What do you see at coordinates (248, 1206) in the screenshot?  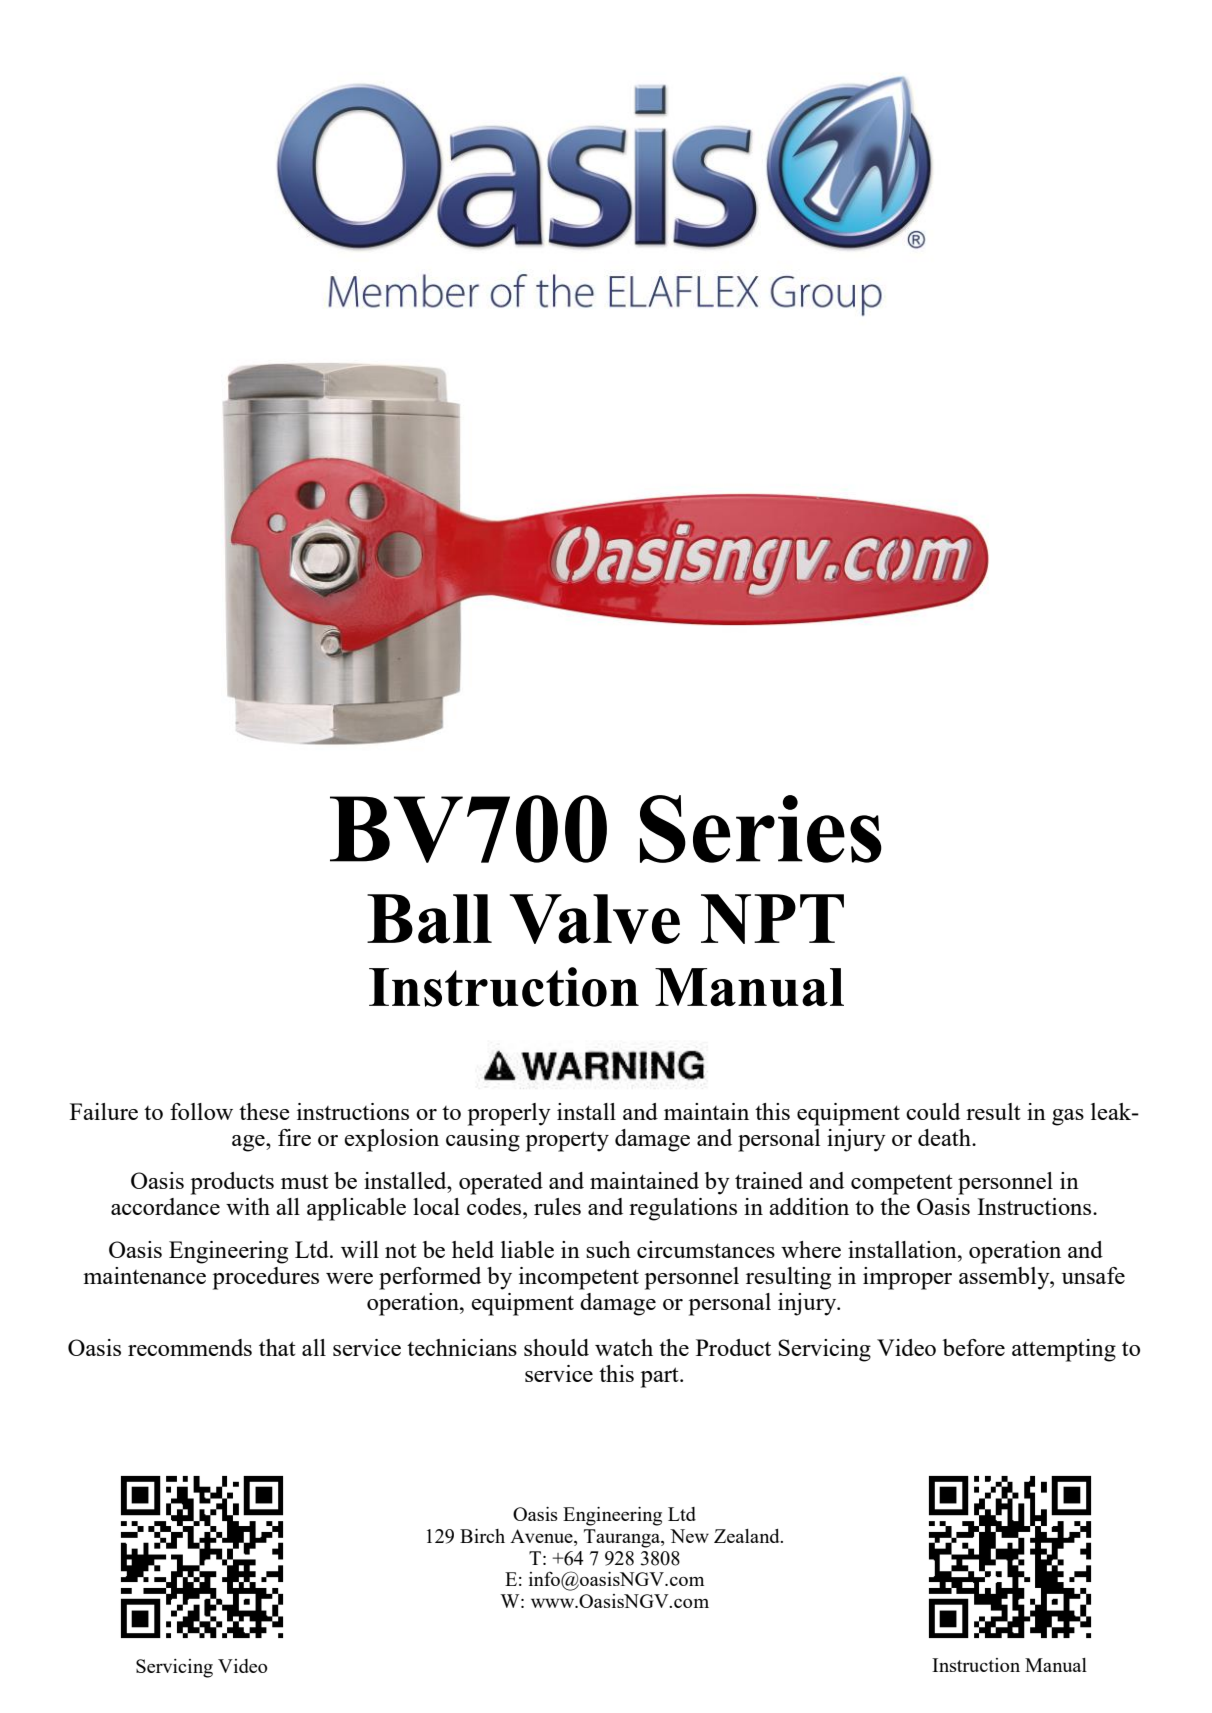 I see `with` at bounding box center [248, 1206].
